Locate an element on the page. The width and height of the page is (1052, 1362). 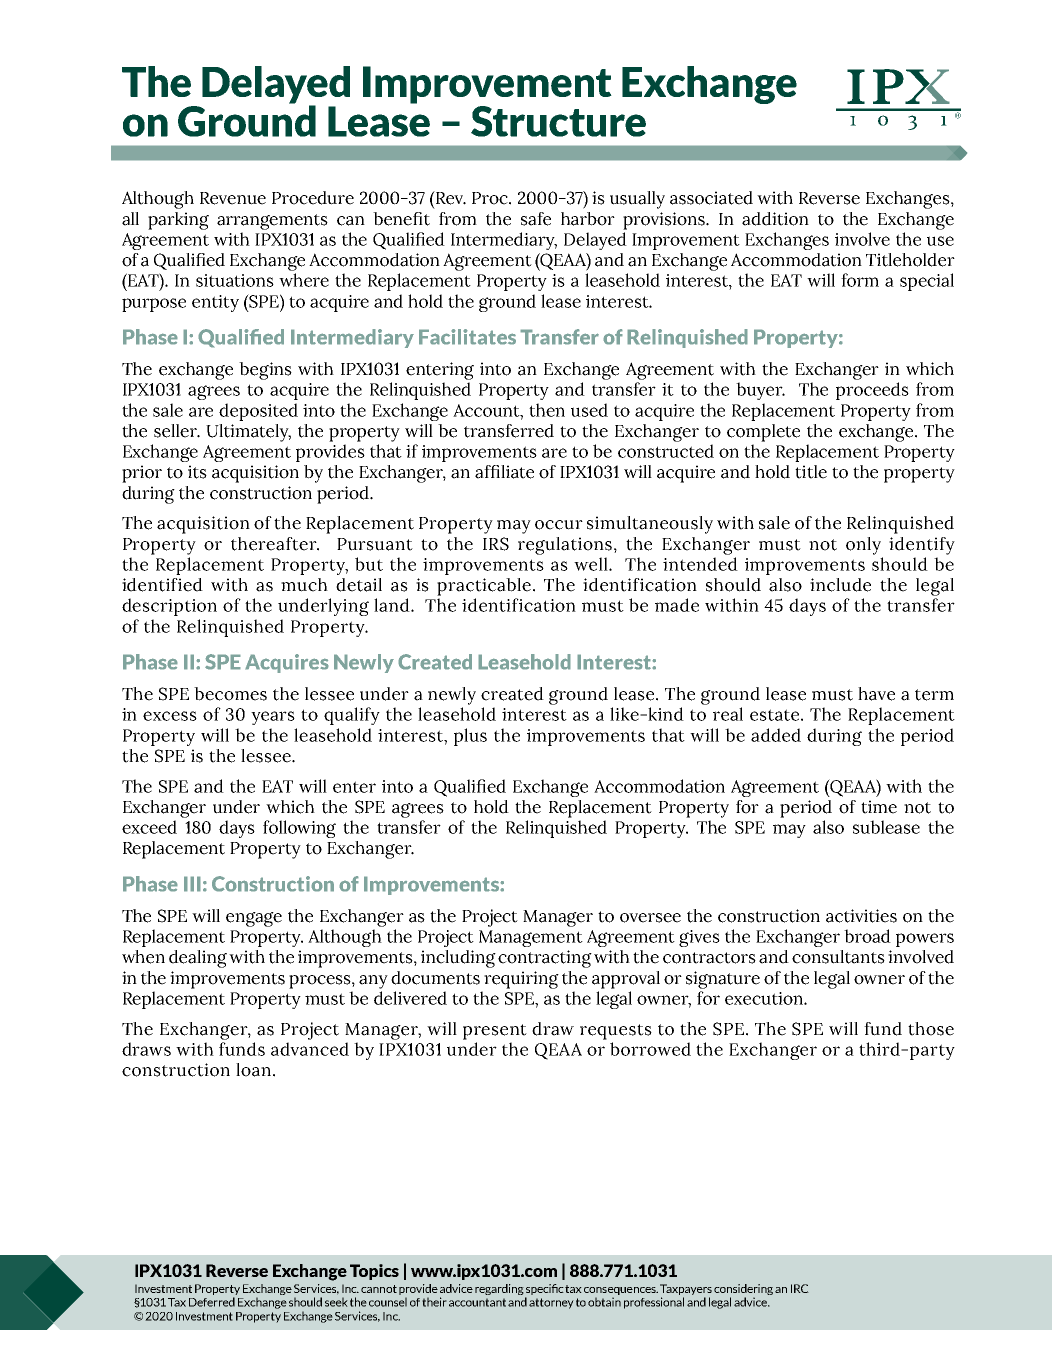
Deferred is located at coordinates (212, 1302).
